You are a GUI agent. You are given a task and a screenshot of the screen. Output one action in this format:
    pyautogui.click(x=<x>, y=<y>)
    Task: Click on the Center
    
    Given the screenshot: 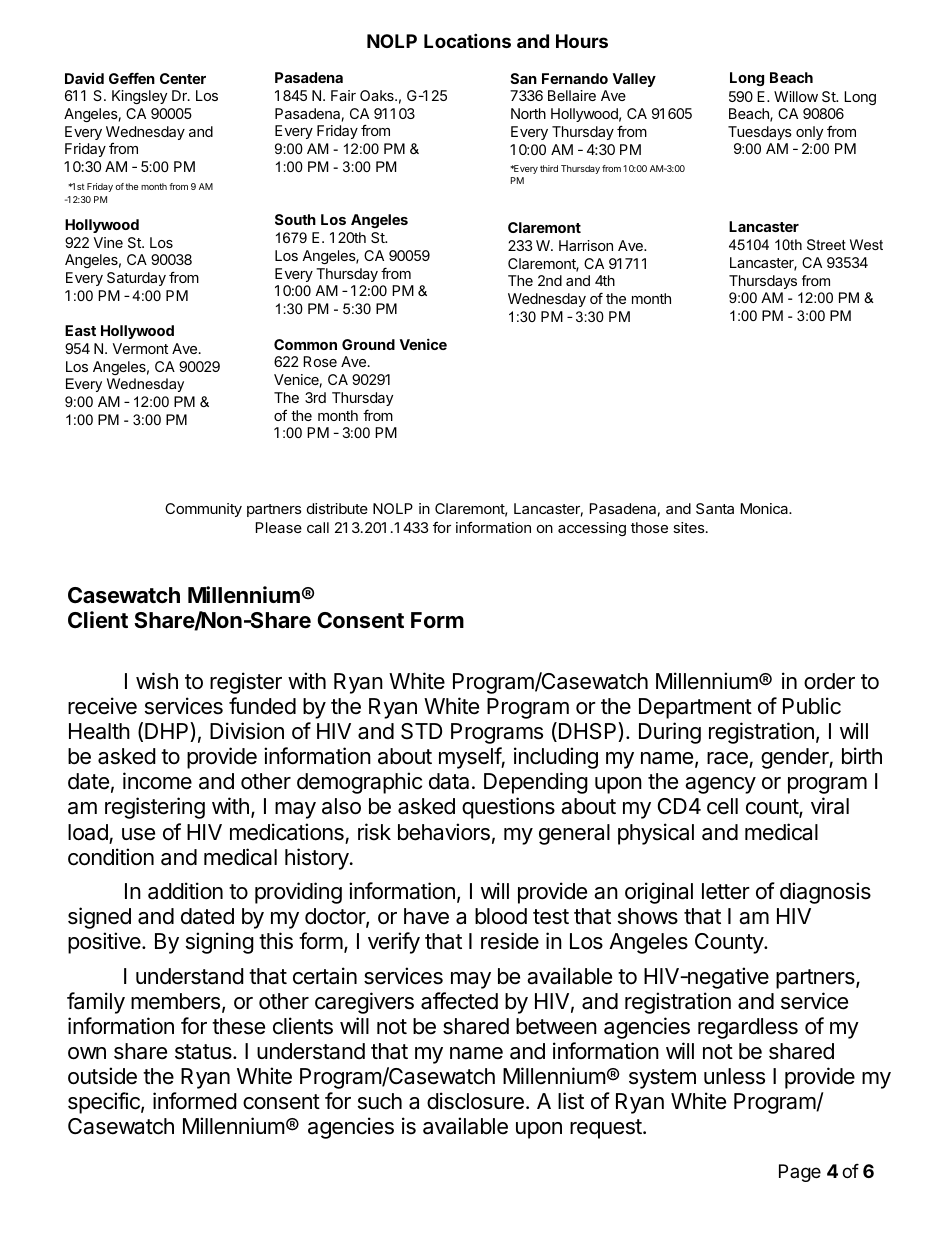 What is the action you would take?
    pyautogui.click(x=183, y=78)
